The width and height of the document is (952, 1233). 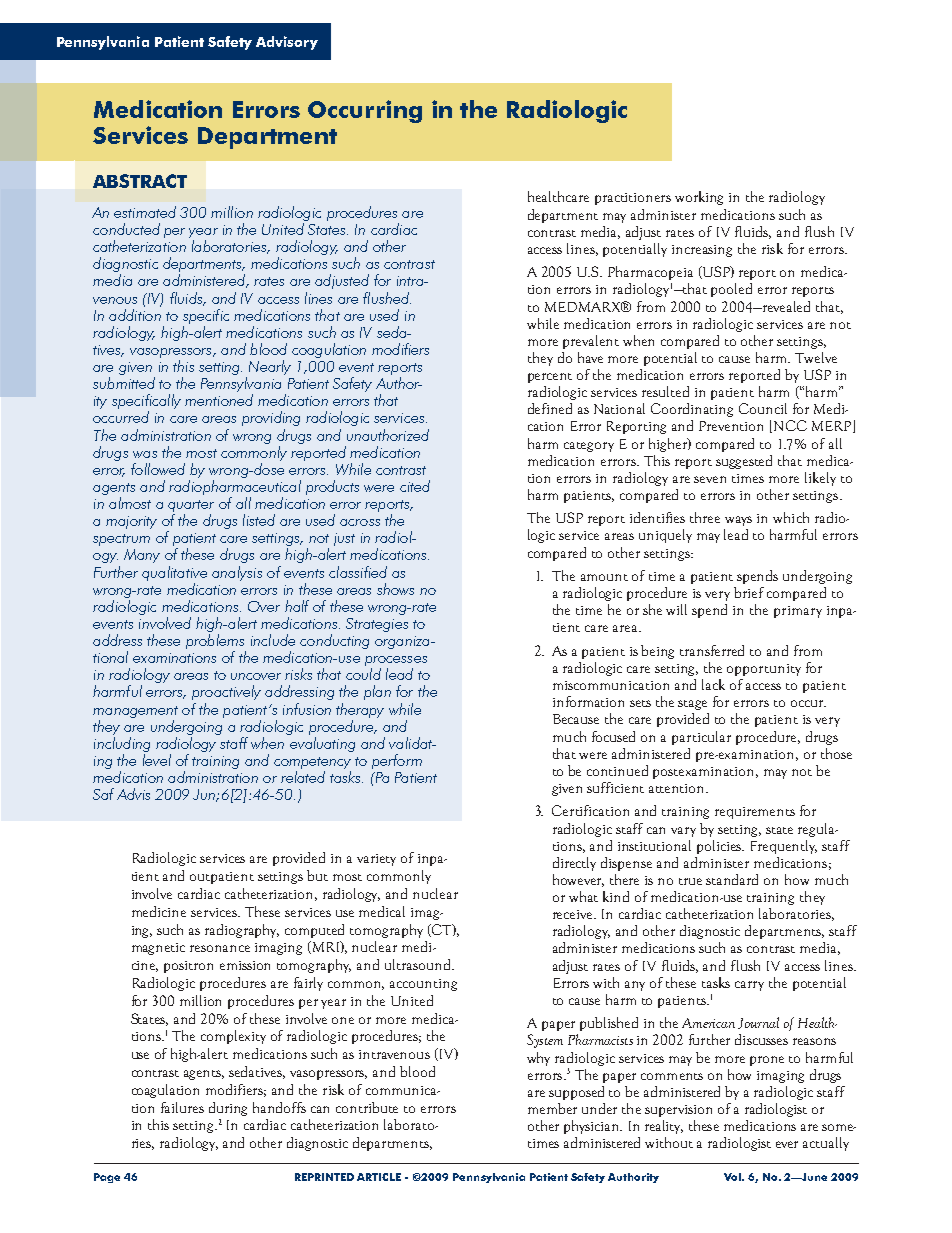 What do you see at coordinates (699, 198) in the document?
I see `working` at bounding box center [699, 198].
